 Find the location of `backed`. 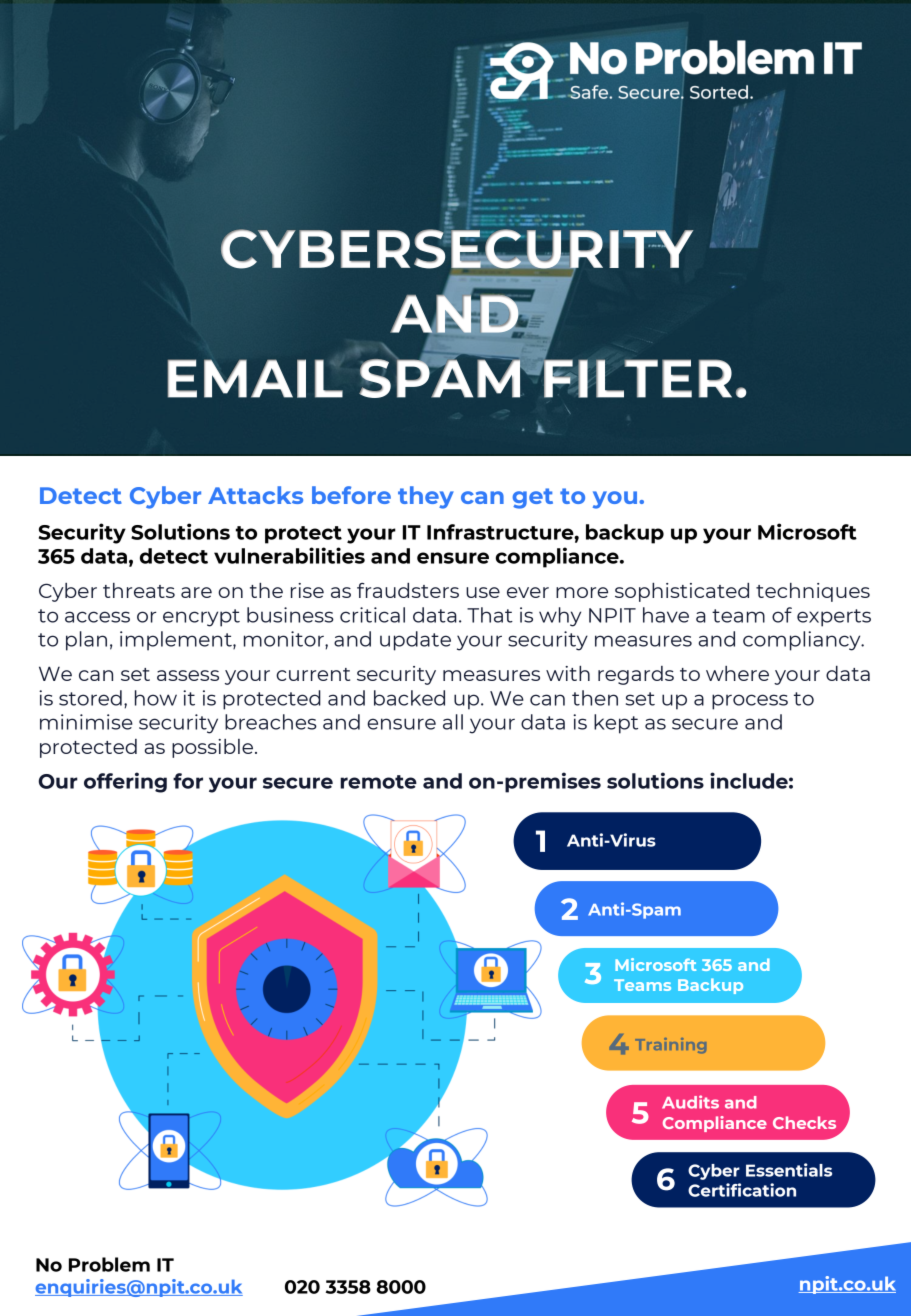

backed is located at coordinates (409, 698).
